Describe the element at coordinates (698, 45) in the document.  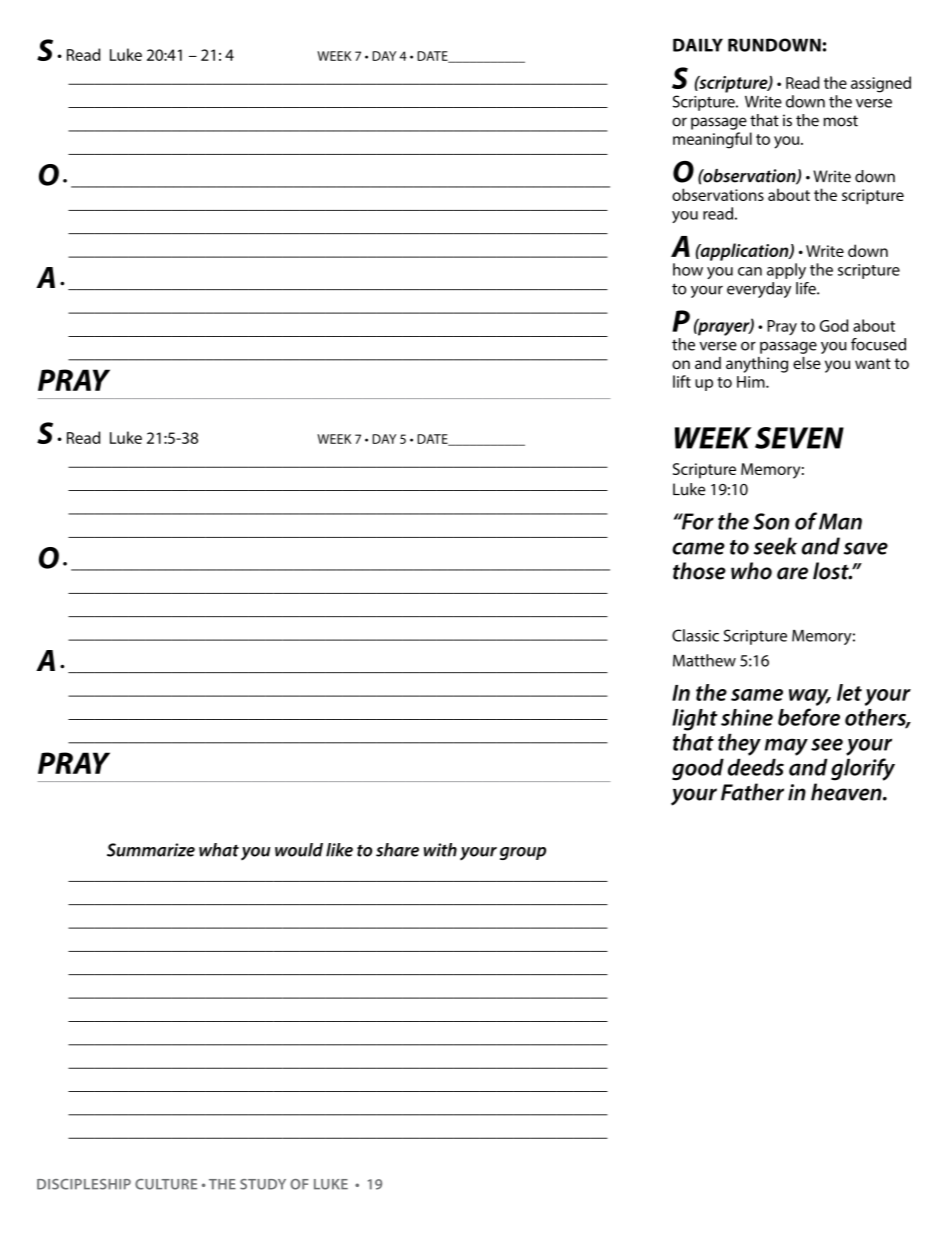
I see `Daily` at that location.
